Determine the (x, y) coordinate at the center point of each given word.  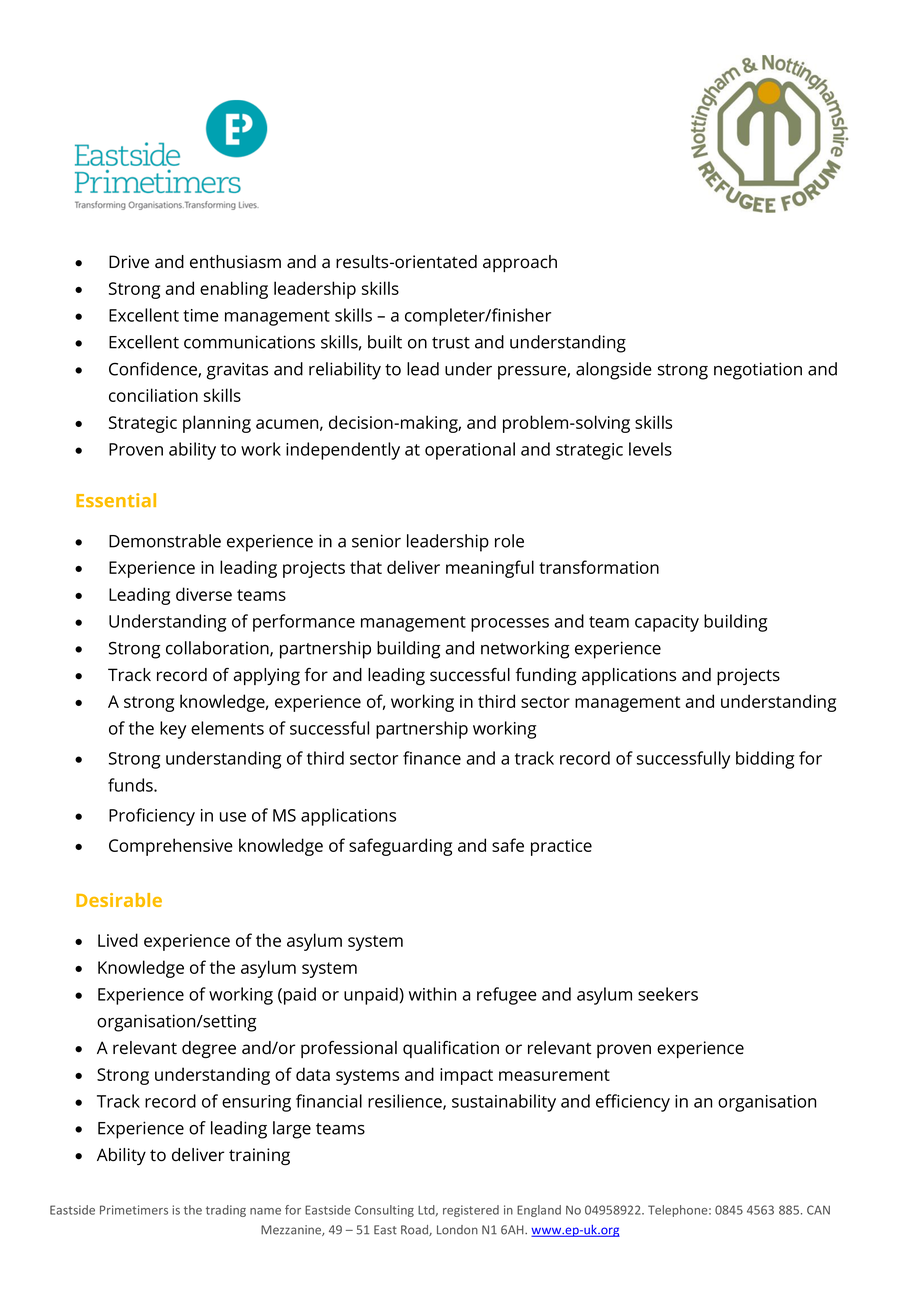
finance (432, 758)
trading (226, 1211)
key (173, 730)
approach (520, 263)
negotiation (758, 371)
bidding (765, 760)
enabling (234, 290)
